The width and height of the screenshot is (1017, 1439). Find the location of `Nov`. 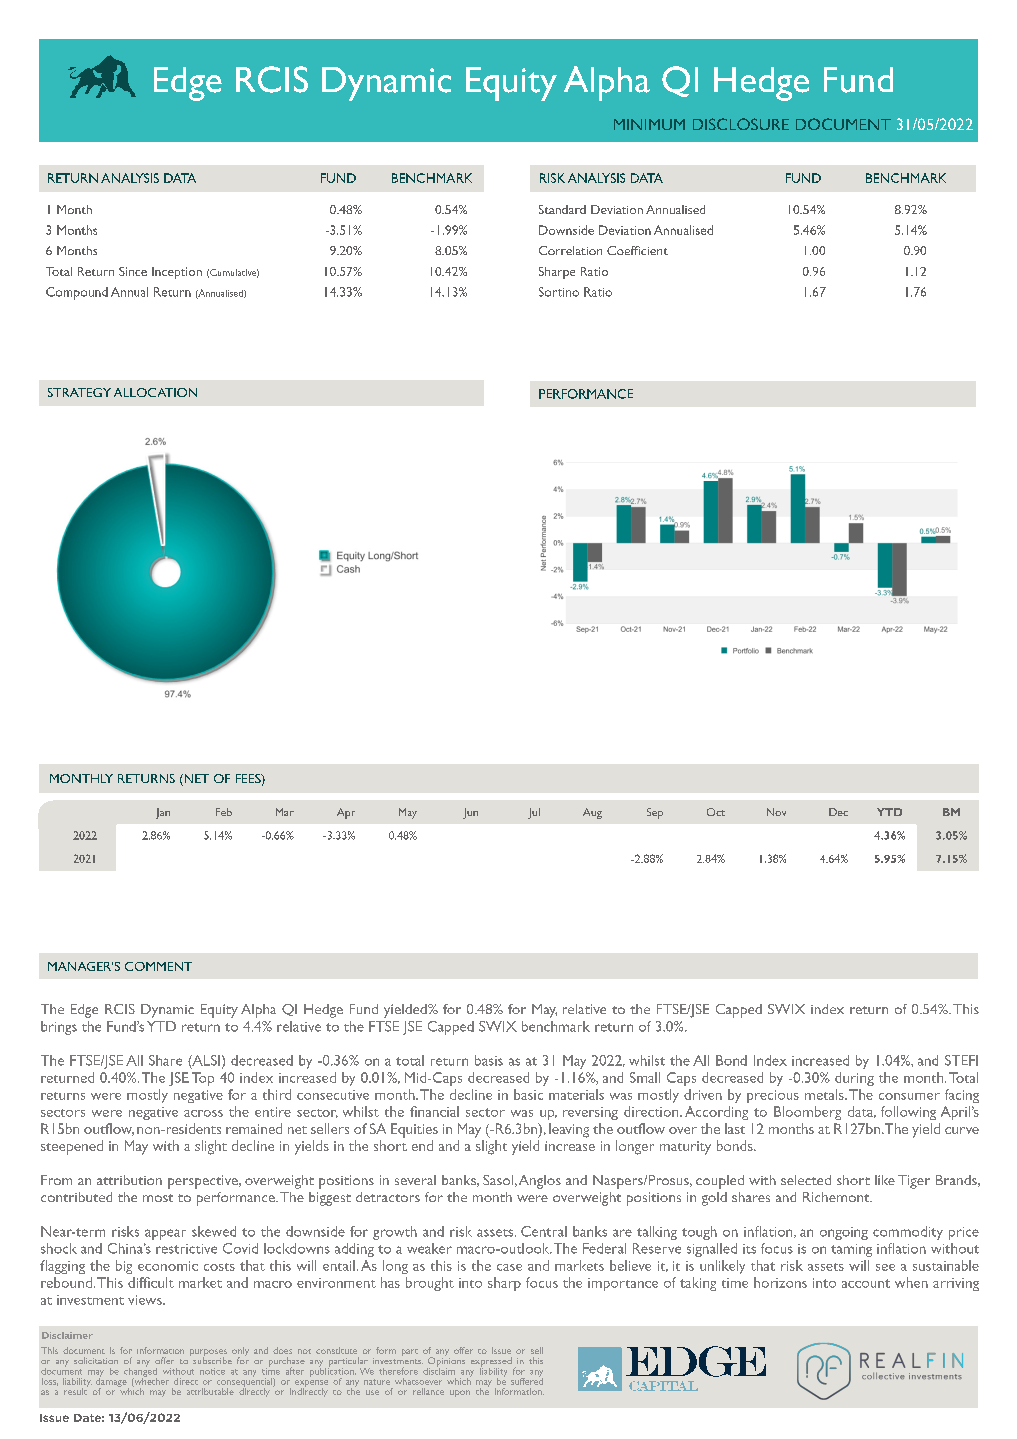

Nov is located at coordinates (776, 812).
